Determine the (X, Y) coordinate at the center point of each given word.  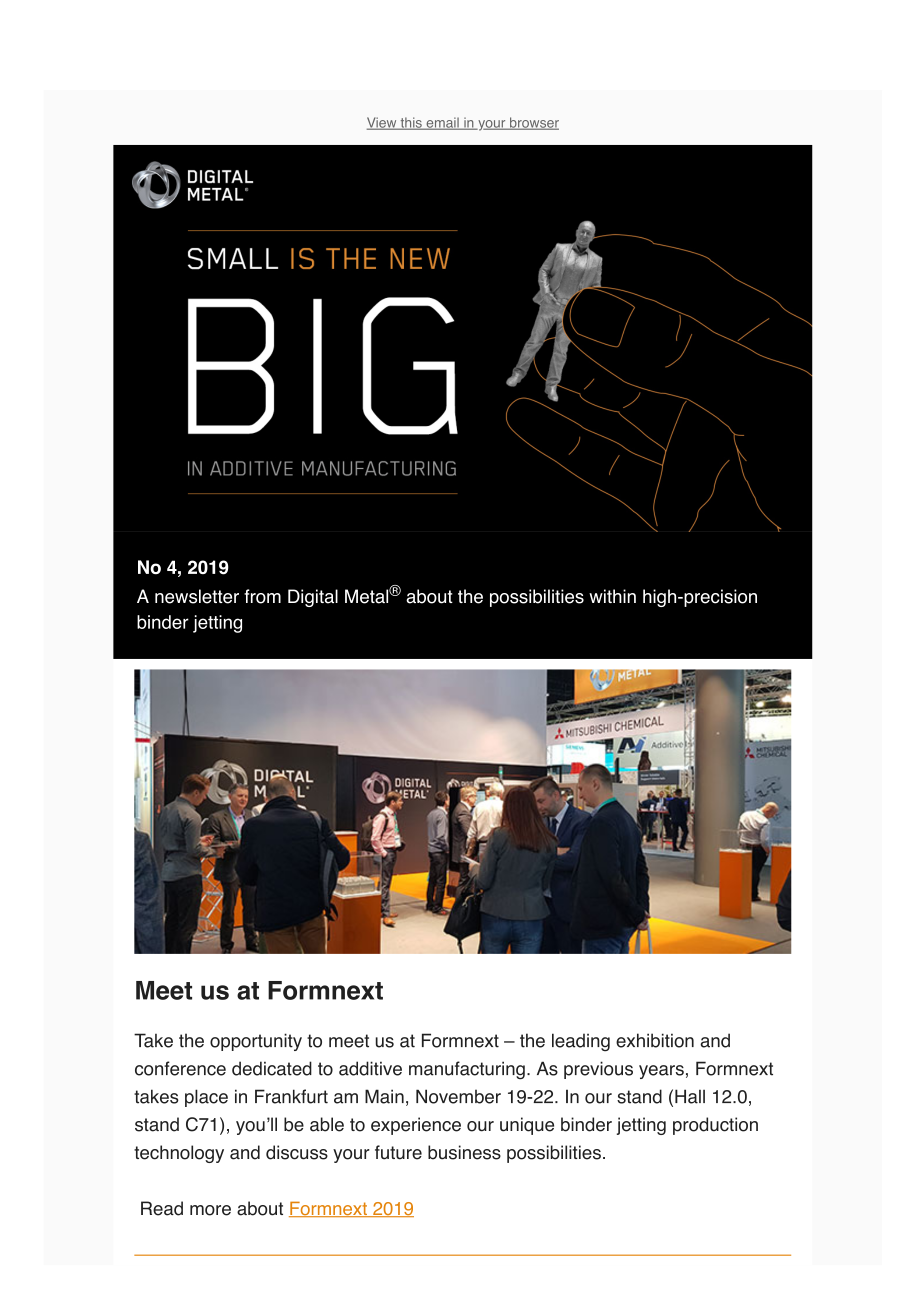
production (715, 1126)
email (442, 123)
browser (533, 123)
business (464, 1152)
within (612, 596)
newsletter (197, 596)
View (383, 123)
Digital (313, 598)
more (210, 1210)
